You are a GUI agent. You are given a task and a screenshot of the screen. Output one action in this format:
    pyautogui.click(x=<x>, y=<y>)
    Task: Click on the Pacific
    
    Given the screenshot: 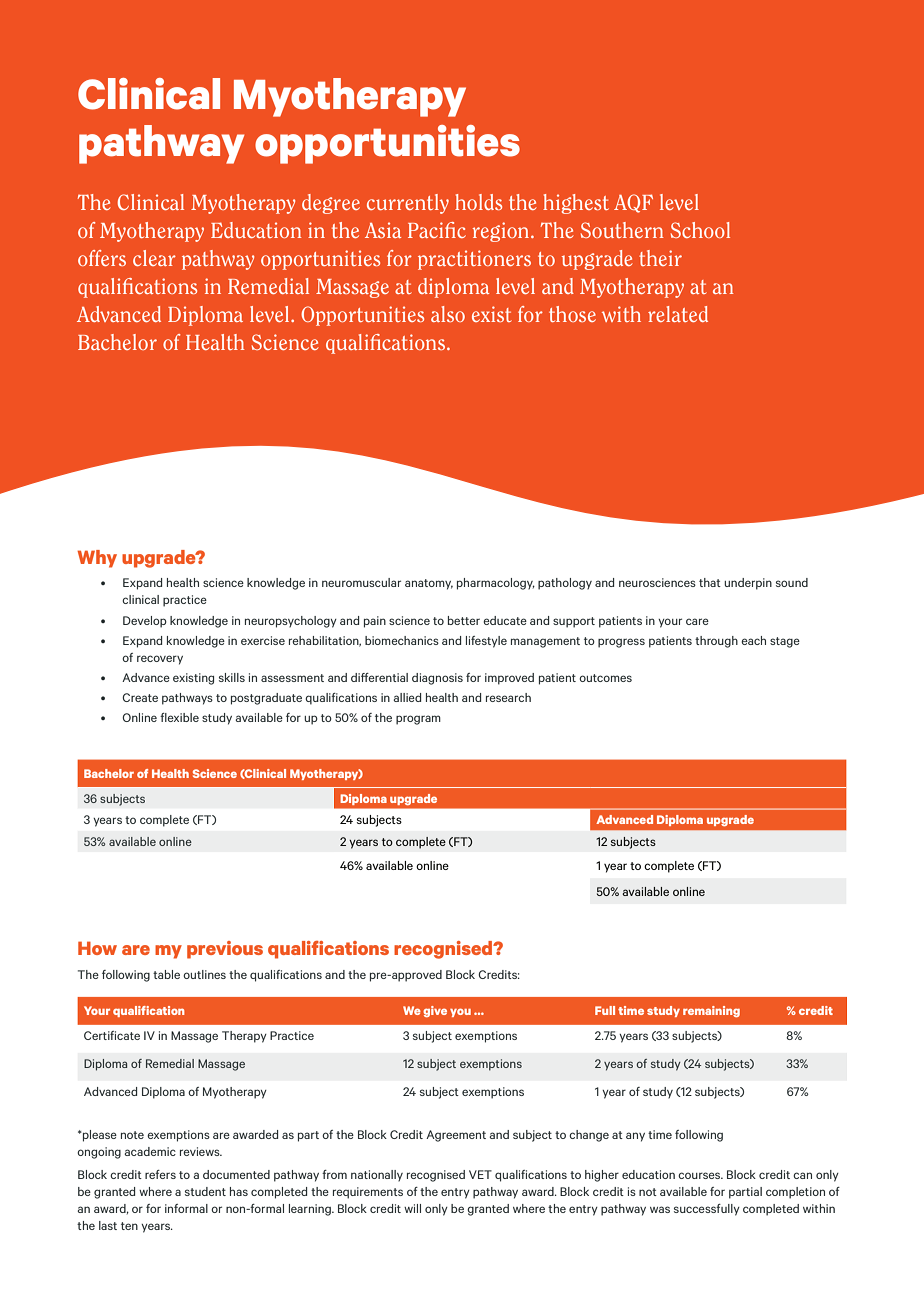 What is the action you would take?
    pyautogui.click(x=437, y=230)
